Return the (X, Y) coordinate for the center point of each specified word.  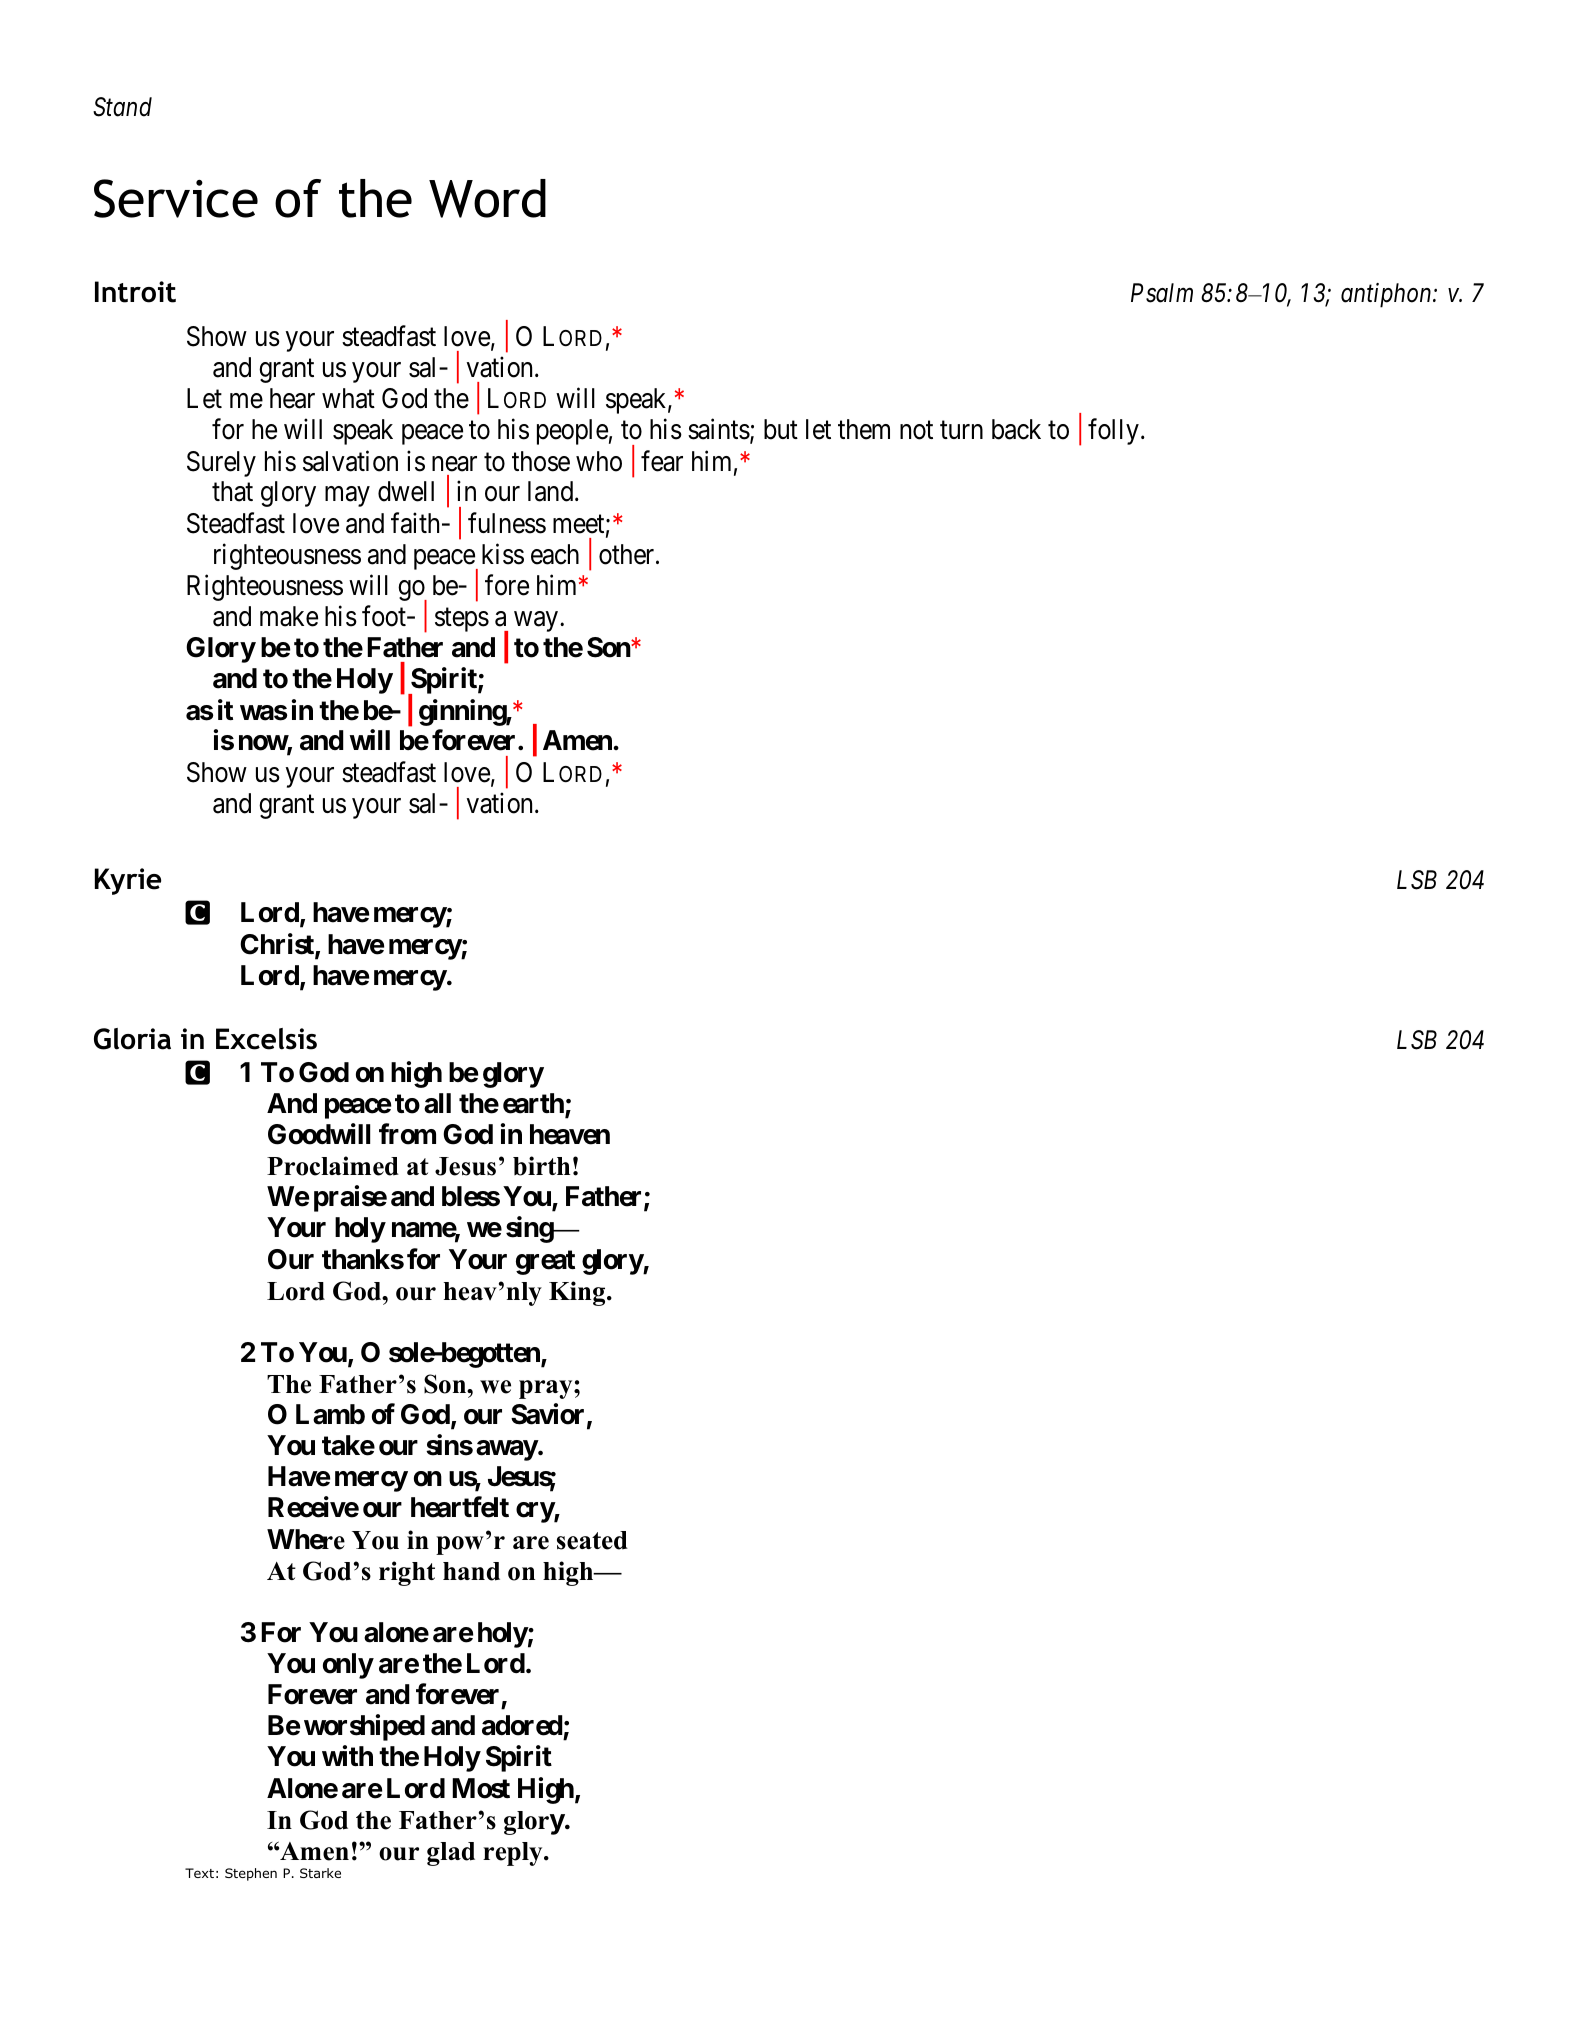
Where (306, 1539)
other (628, 554)
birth (541, 1166)
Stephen (251, 1874)
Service (176, 198)
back (1016, 429)
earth (534, 1104)
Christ (278, 945)
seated (592, 1540)
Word (487, 198)
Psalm (1162, 293)
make (289, 616)
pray (547, 1389)
